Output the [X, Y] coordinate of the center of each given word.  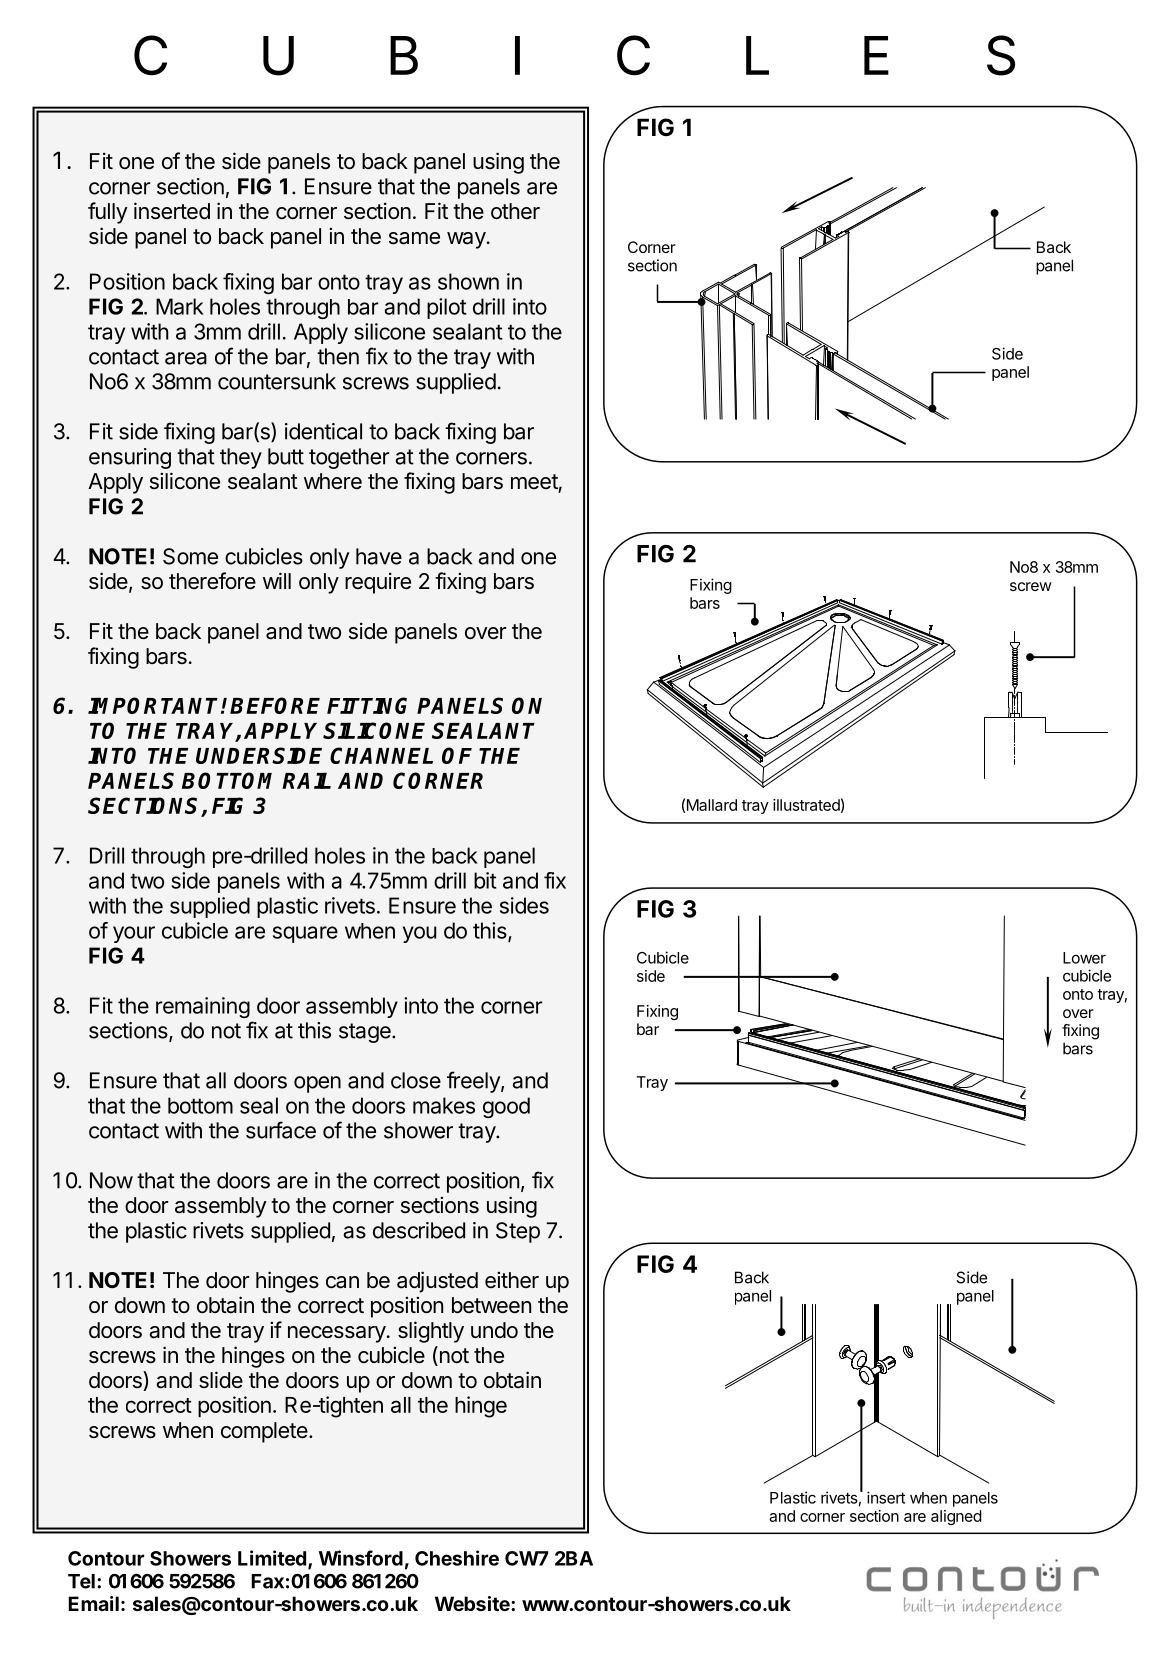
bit [485, 880]
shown [468, 281]
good [506, 1107]
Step [518, 1232]
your [134, 934]
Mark [180, 306]
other [515, 211]
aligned [956, 1517]
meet [534, 481]
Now [111, 1180]
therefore [212, 581]
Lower [1084, 958]
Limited [272, 1558]
